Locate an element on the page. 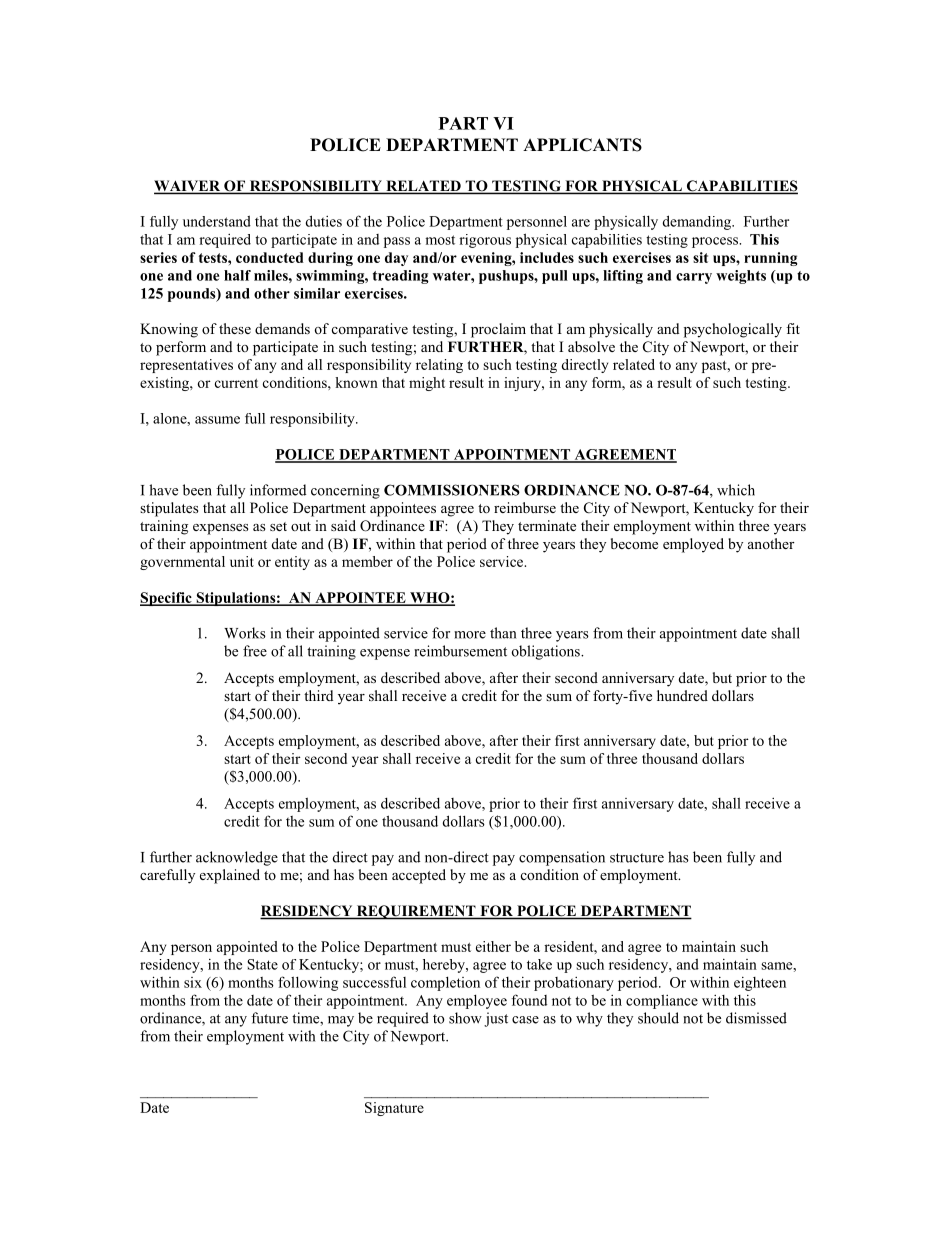  rigorous is located at coordinates (485, 241).
